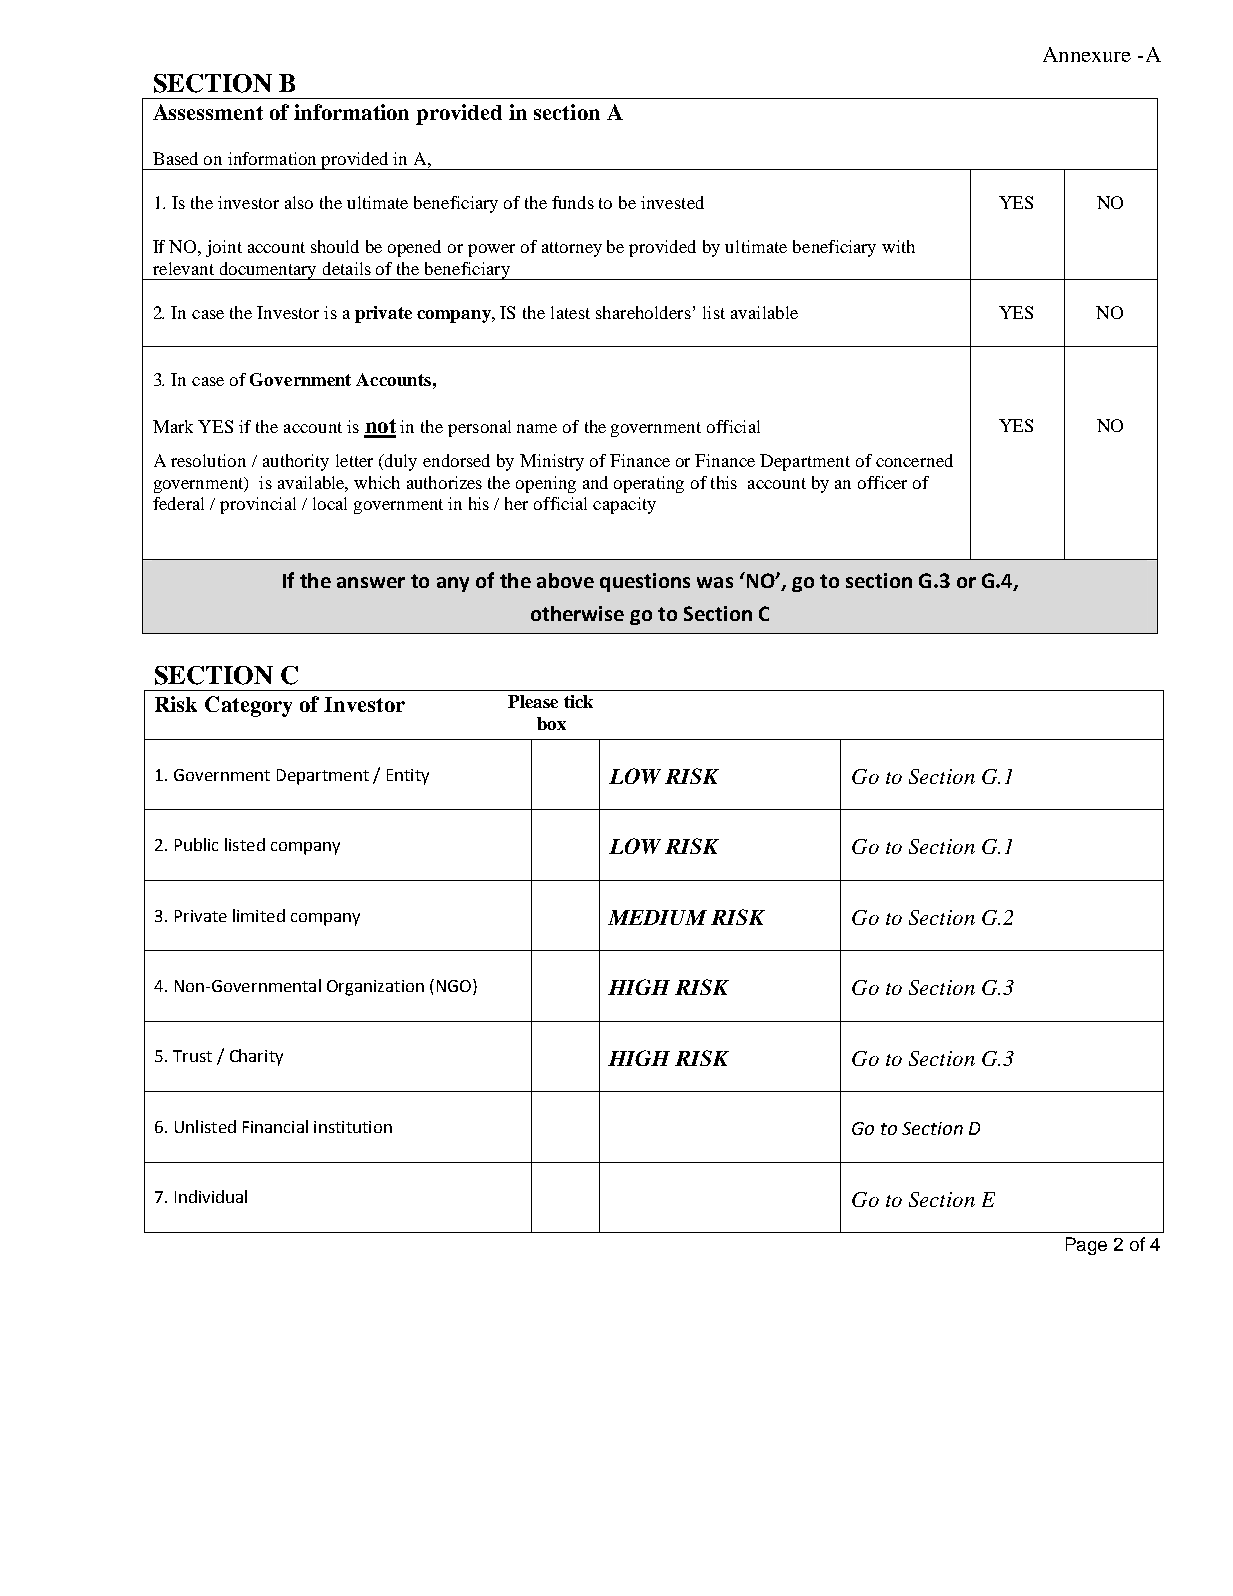 This document has width=1233, height=1596. What do you see at coordinates (657, 917) in the document?
I see `MEDIUM` at bounding box center [657, 917].
